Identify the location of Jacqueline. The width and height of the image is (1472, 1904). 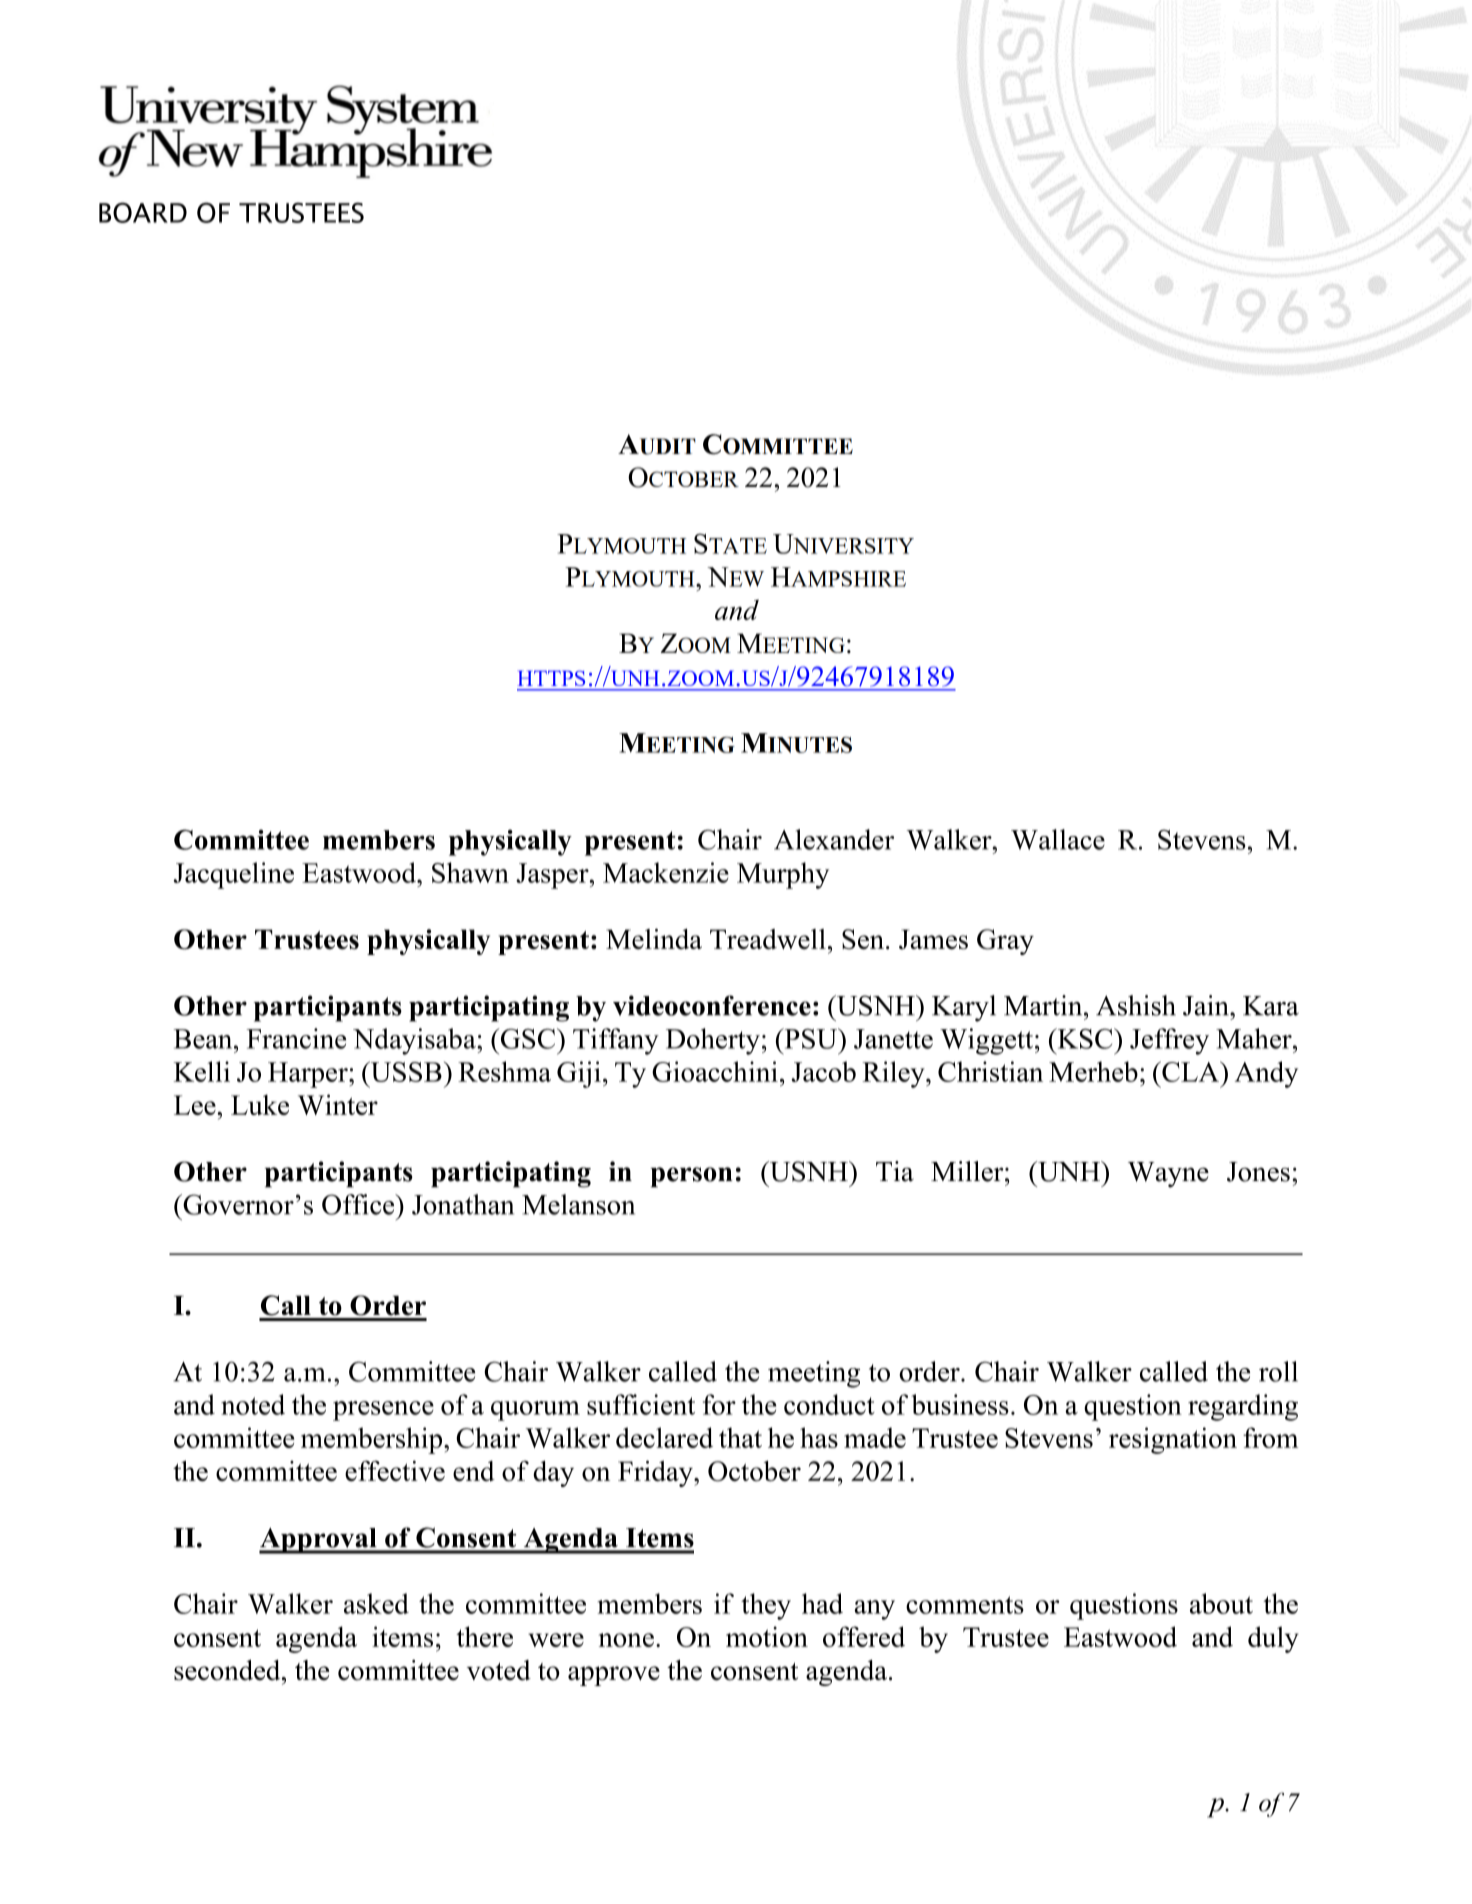
(233, 875).
